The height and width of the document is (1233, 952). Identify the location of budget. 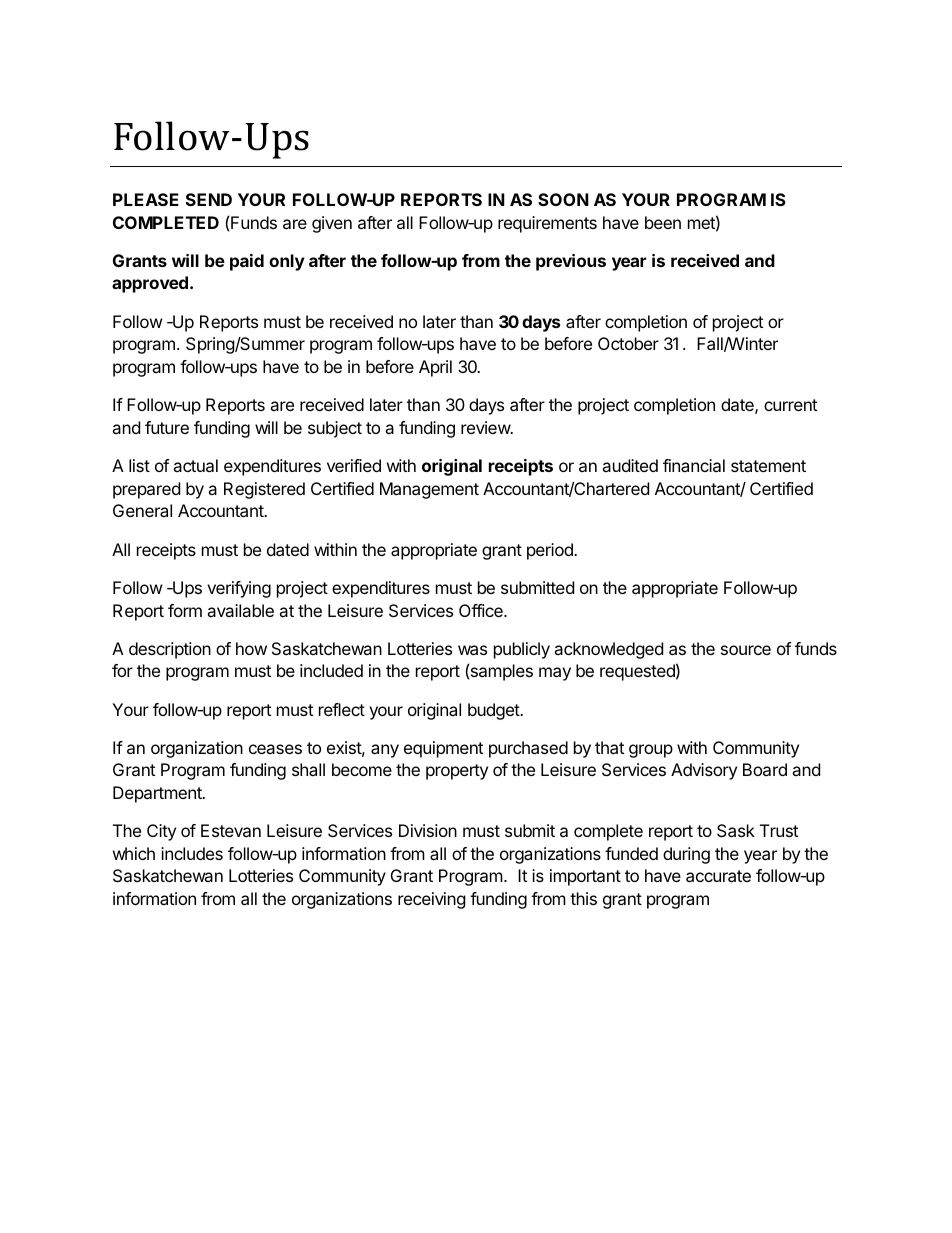
(494, 711).
